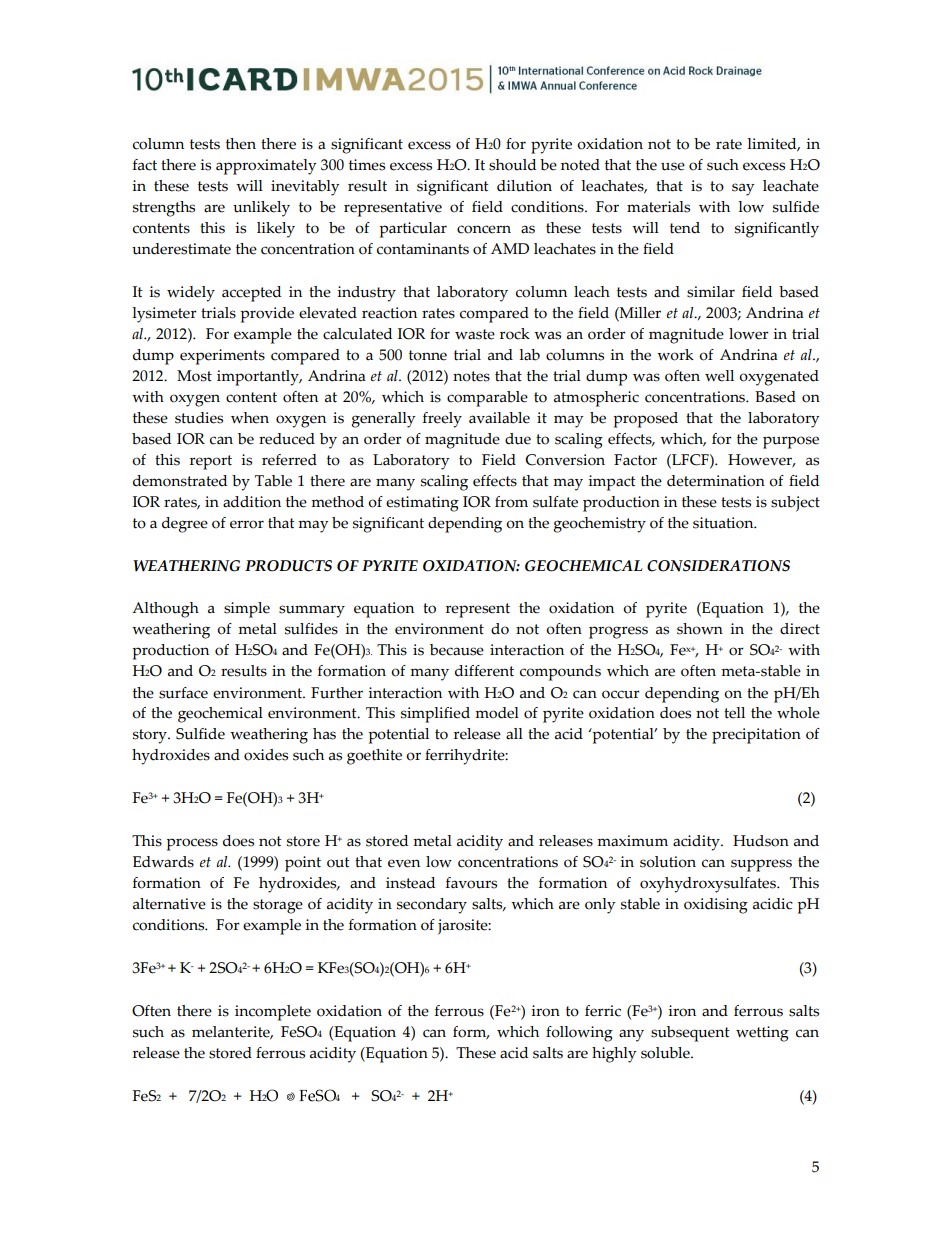 The width and height of the screenshot is (952, 1233). What do you see at coordinates (743, 189) in the screenshot?
I see `say` at bounding box center [743, 189].
